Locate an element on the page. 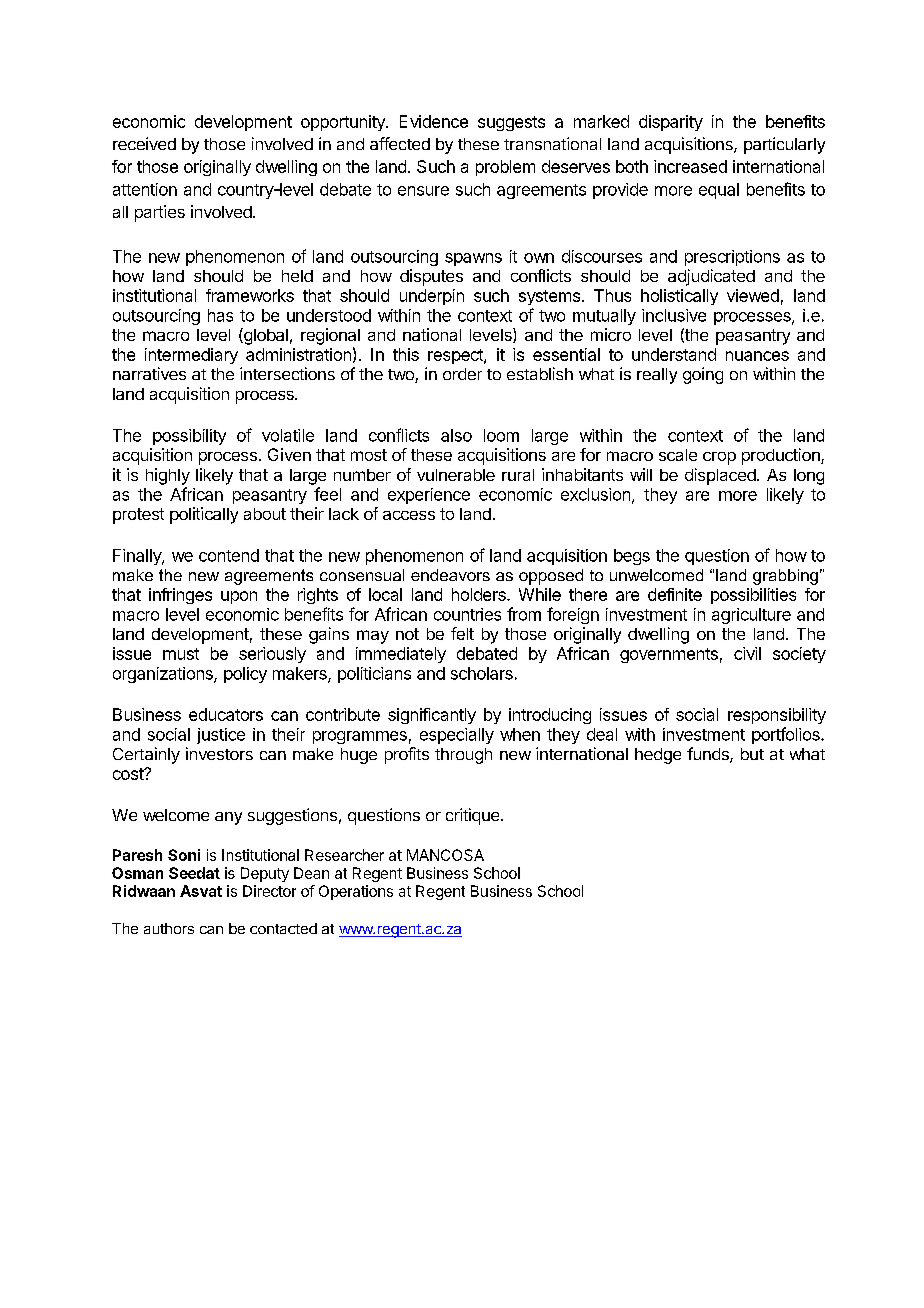 The height and width of the page is (1308, 924). order is located at coordinates (462, 374).
